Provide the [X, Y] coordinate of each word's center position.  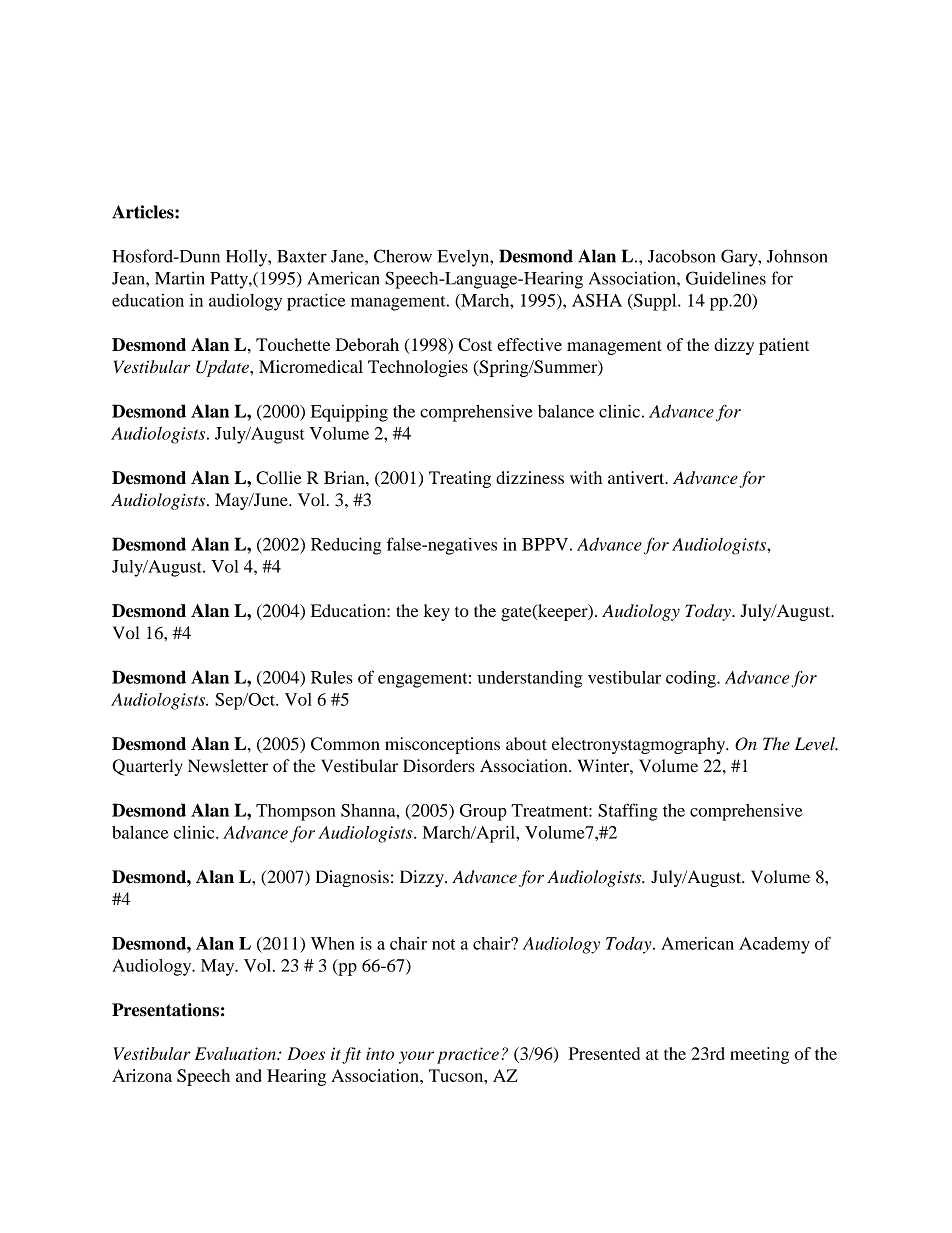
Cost [475, 344]
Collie [279, 478]
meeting [759, 1055]
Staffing [628, 812]
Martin [180, 278]
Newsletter [228, 766]
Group [483, 812]
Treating [460, 479]
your [416, 1057]
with [586, 477]
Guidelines [726, 278]
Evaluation [236, 1053]
